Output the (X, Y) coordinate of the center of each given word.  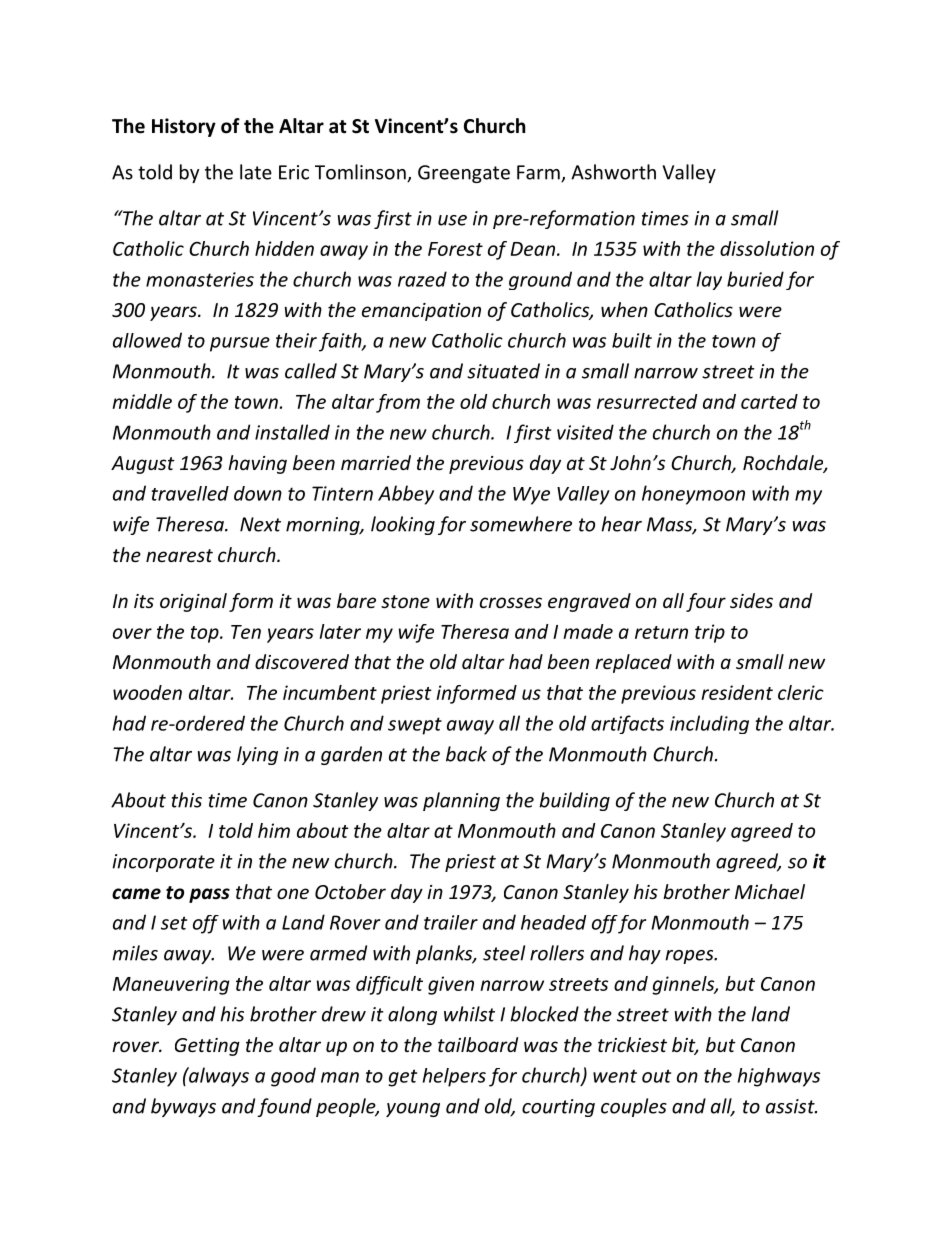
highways (779, 1077)
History (184, 127)
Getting (207, 1047)
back (466, 754)
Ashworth (613, 172)
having (257, 464)
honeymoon (693, 495)
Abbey (406, 495)
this (187, 800)
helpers (454, 1077)
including (709, 724)
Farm (539, 173)
